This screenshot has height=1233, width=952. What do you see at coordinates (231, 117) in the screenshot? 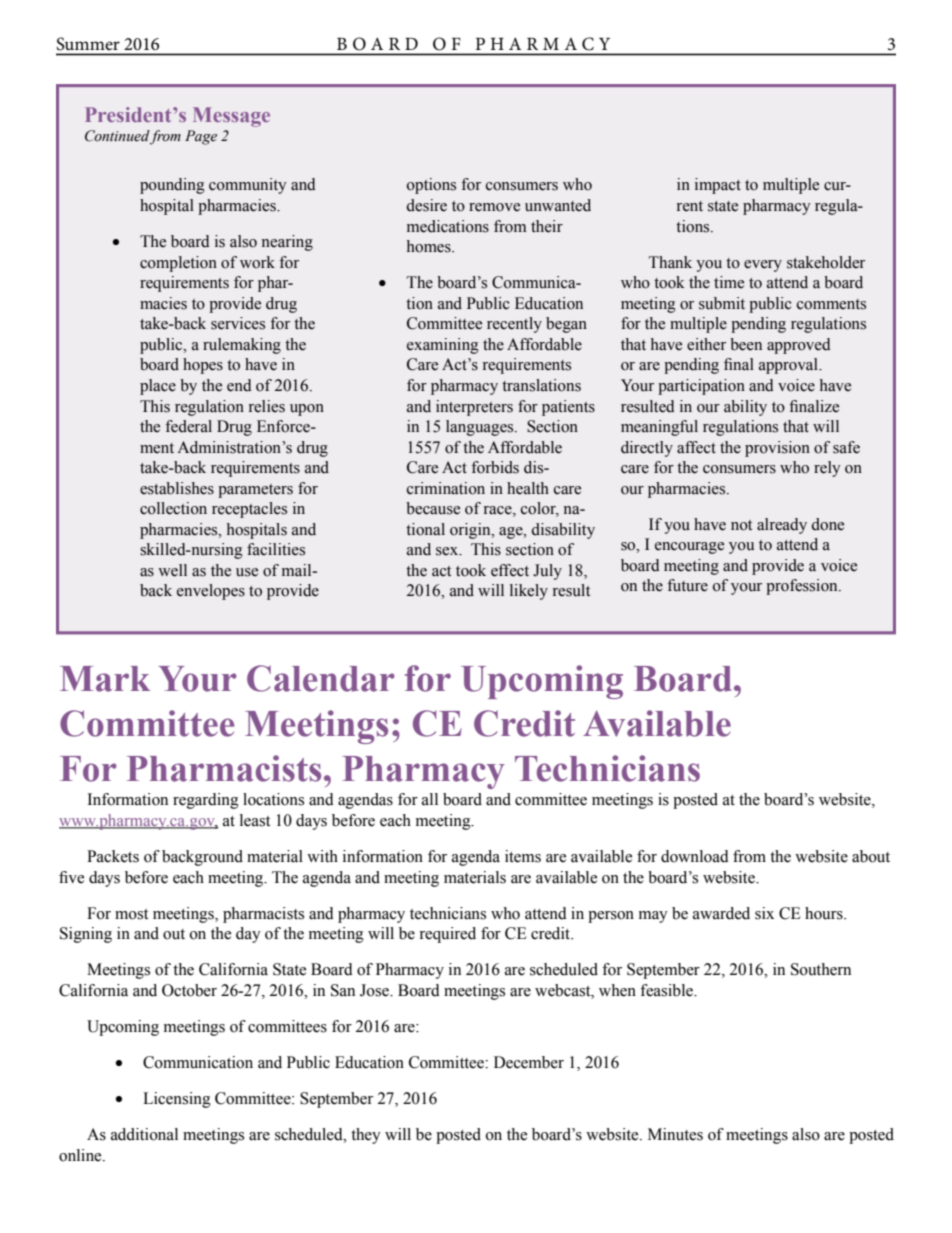
I see `Message` at bounding box center [231, 117].
